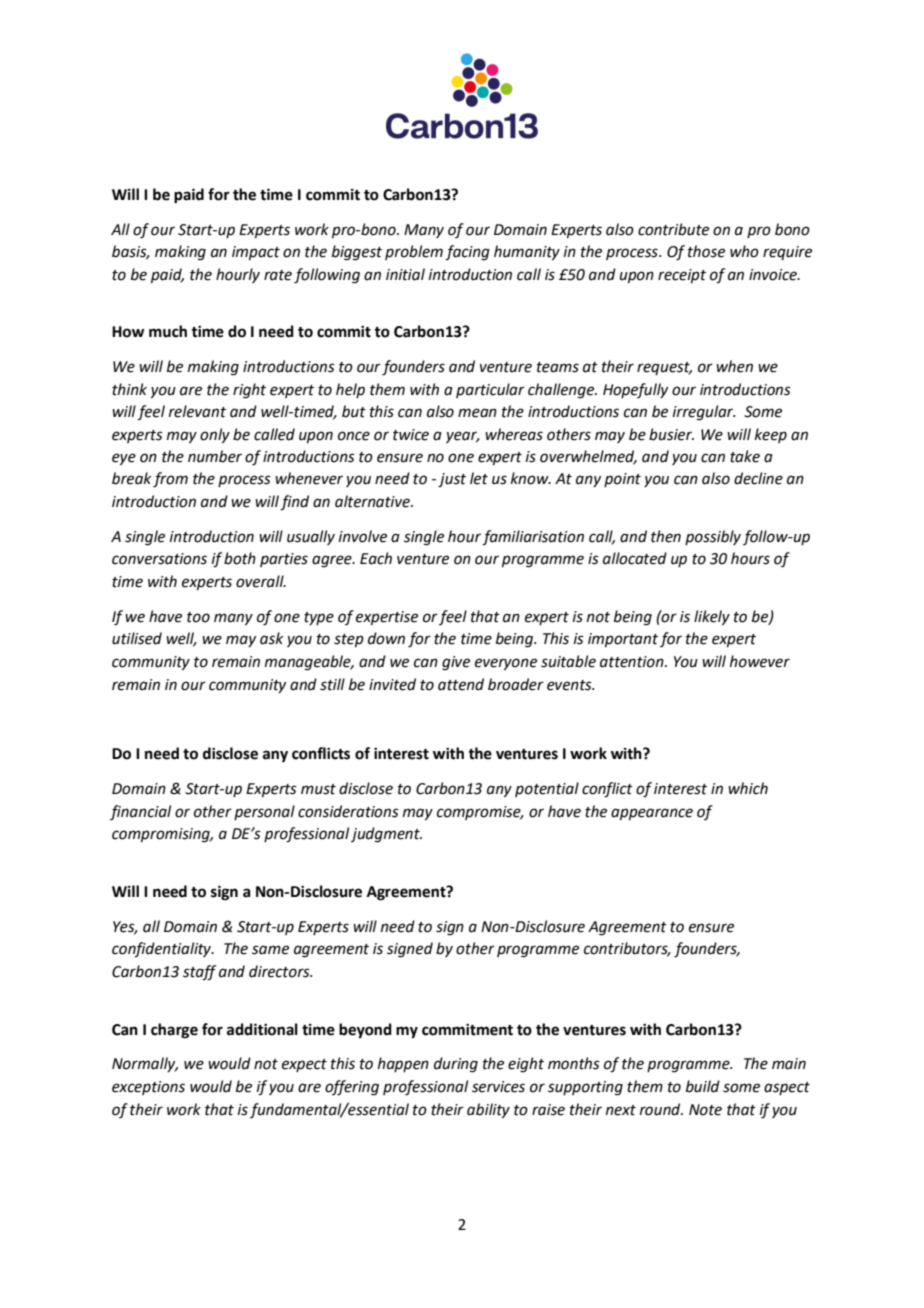  I want to click on year, so click(463, 437).
